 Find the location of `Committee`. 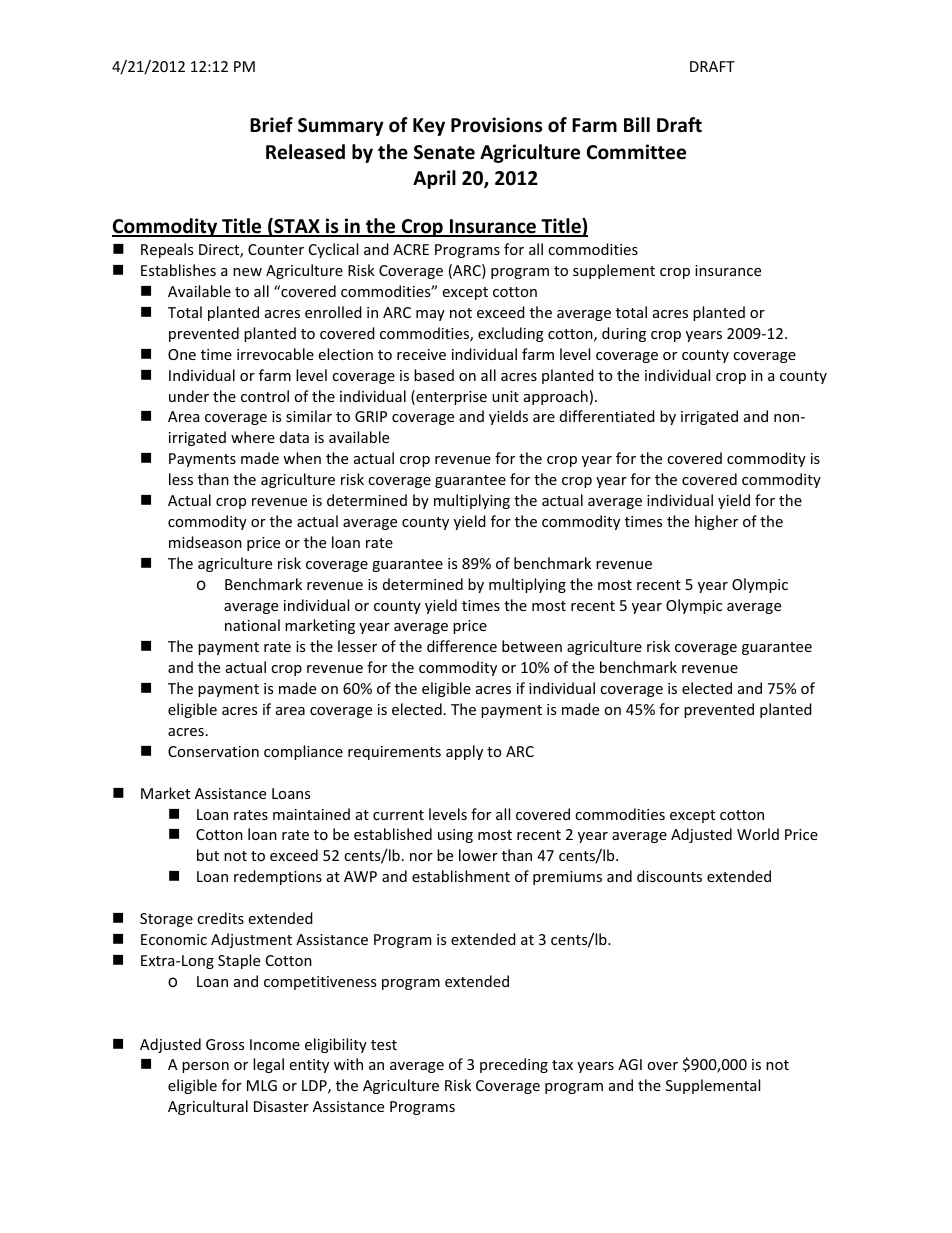

Committee is located at coordinates (636, 152).
